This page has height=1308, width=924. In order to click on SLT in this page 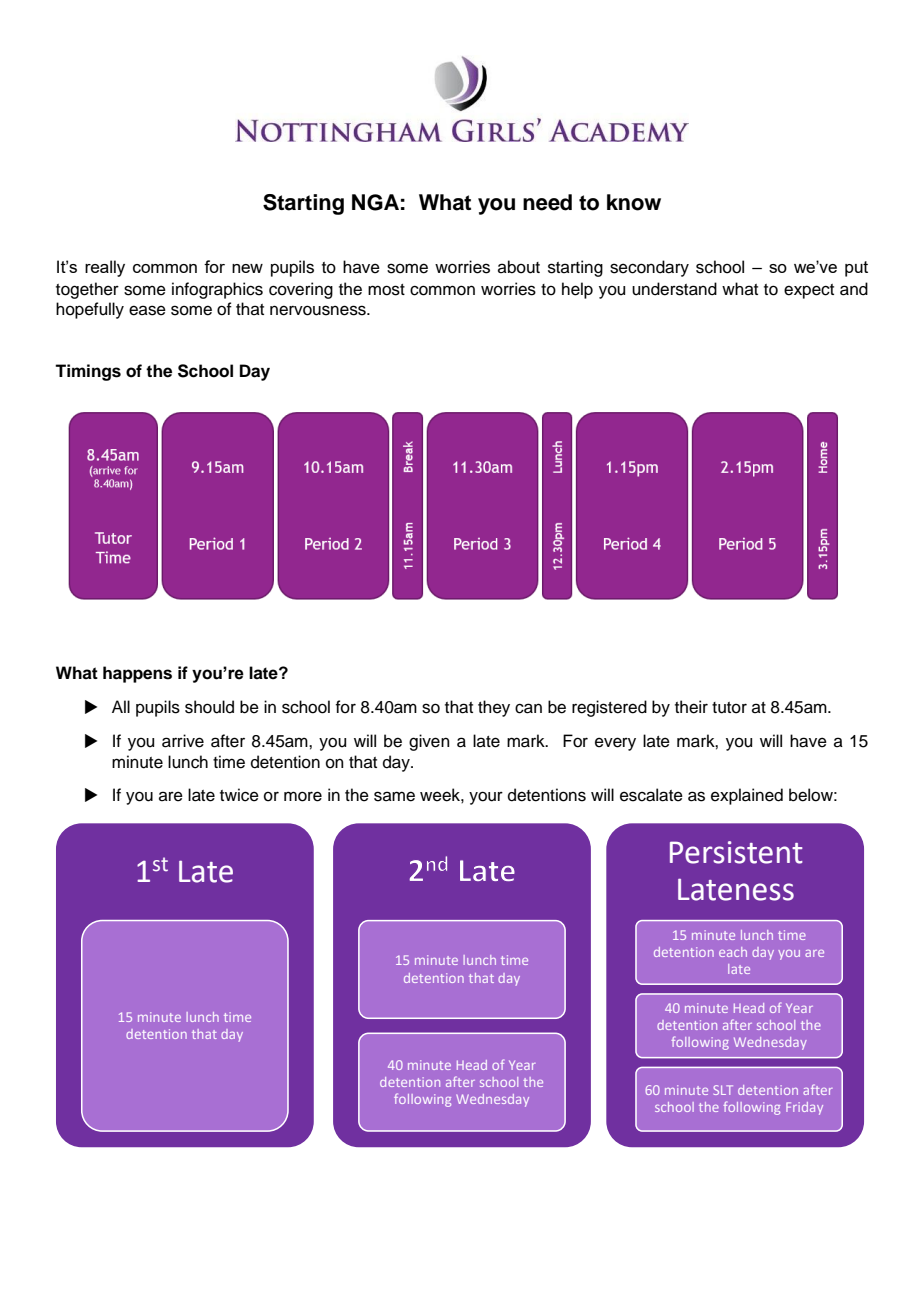, I will do `click(723, 1090)`.
